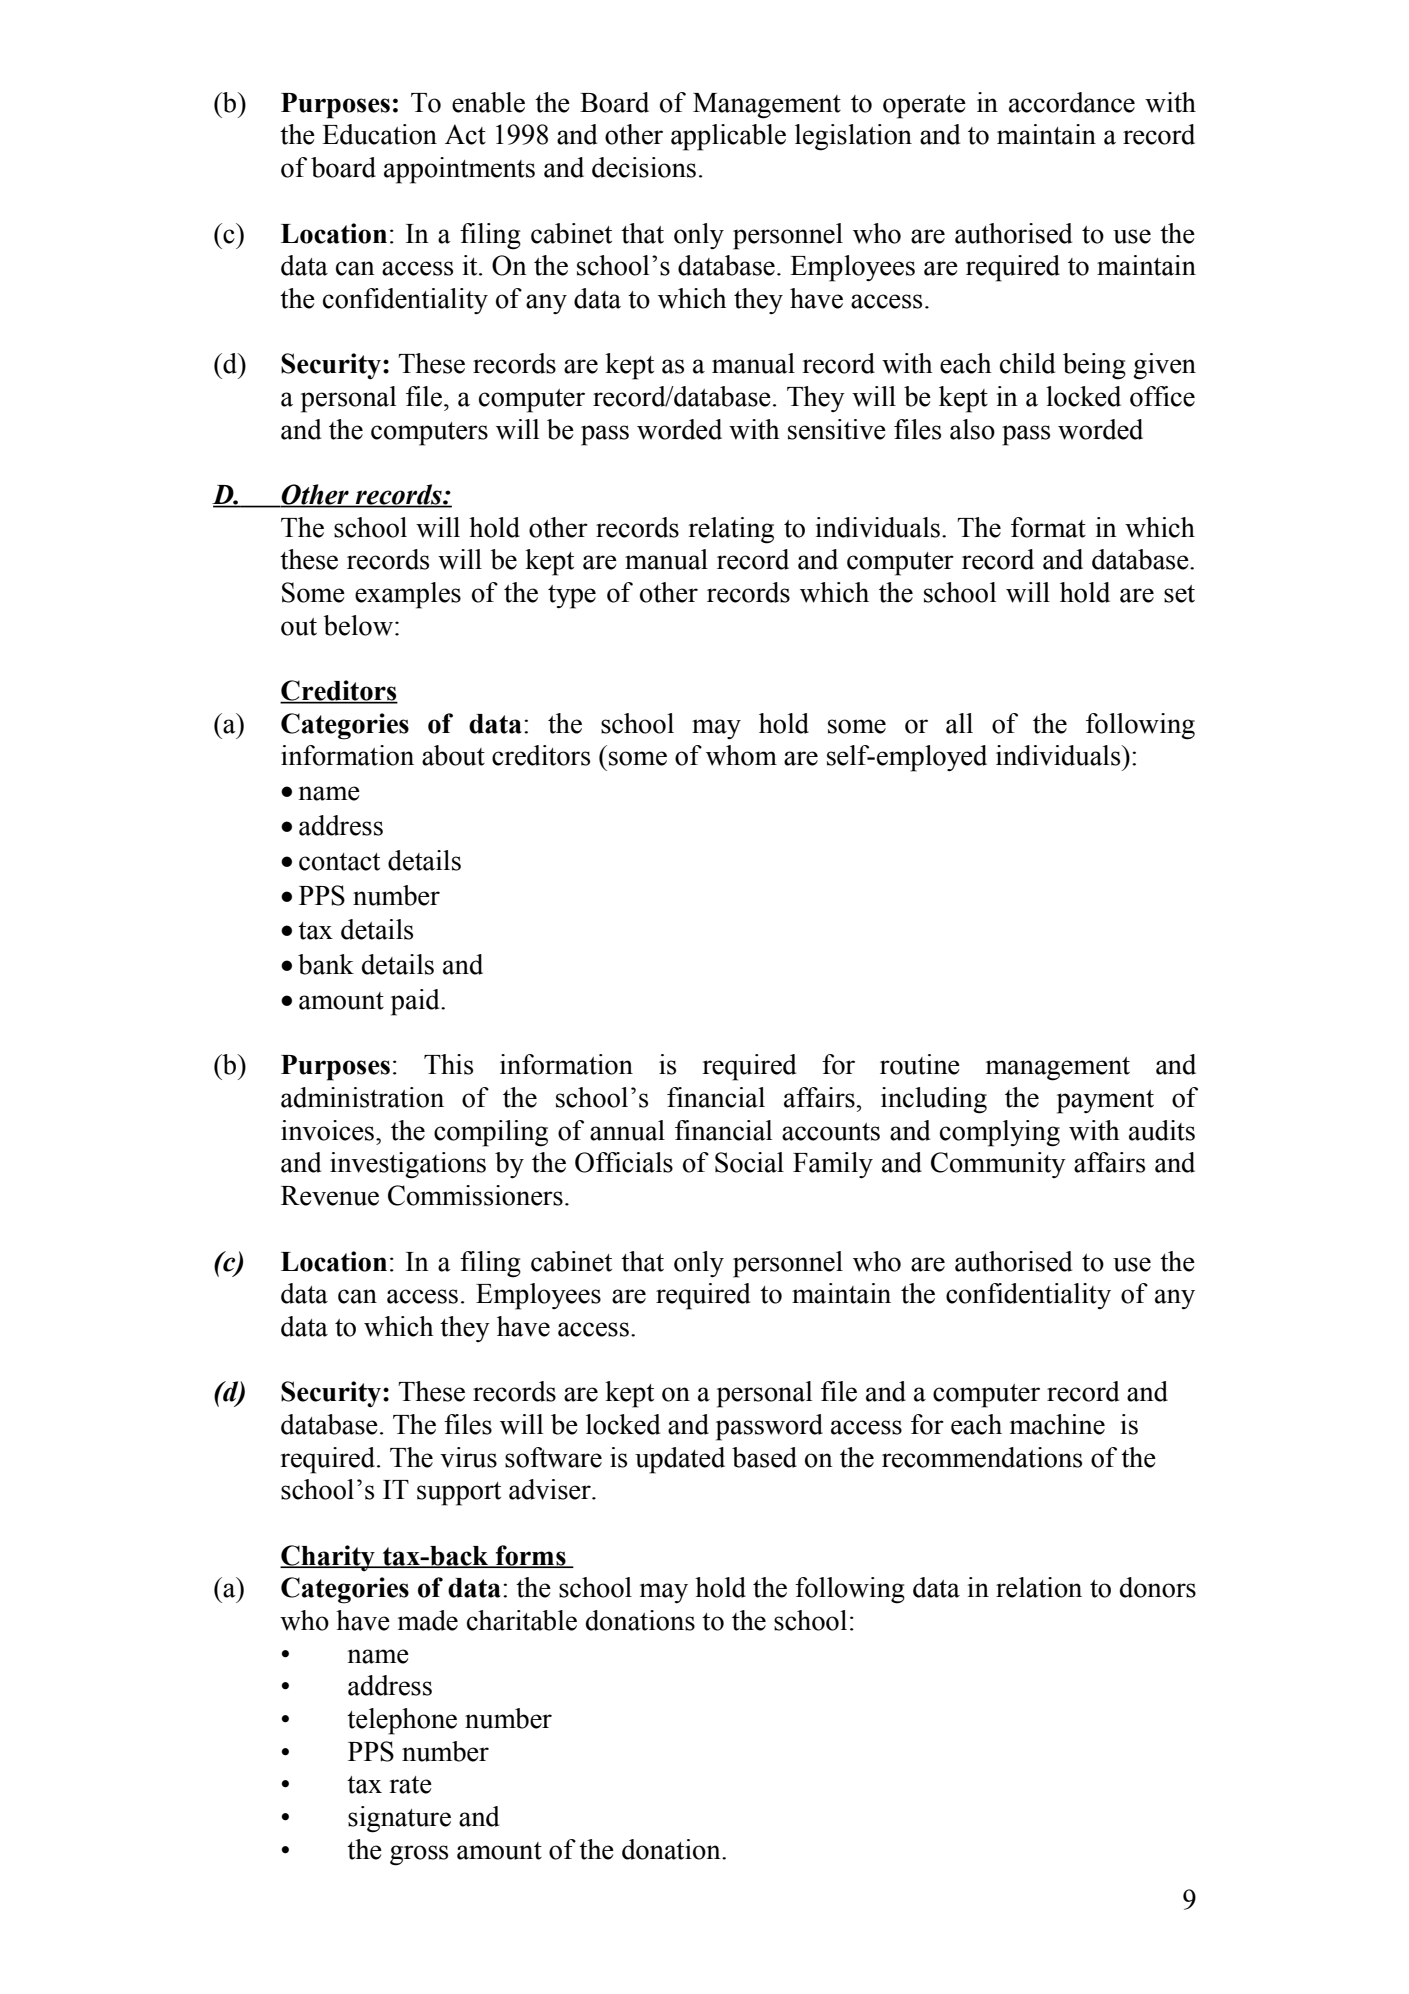 The height and width of the image is (1994, 1409). Describe the element at coordinates (522, 1620) in the image. I see `charitable` at that location.
